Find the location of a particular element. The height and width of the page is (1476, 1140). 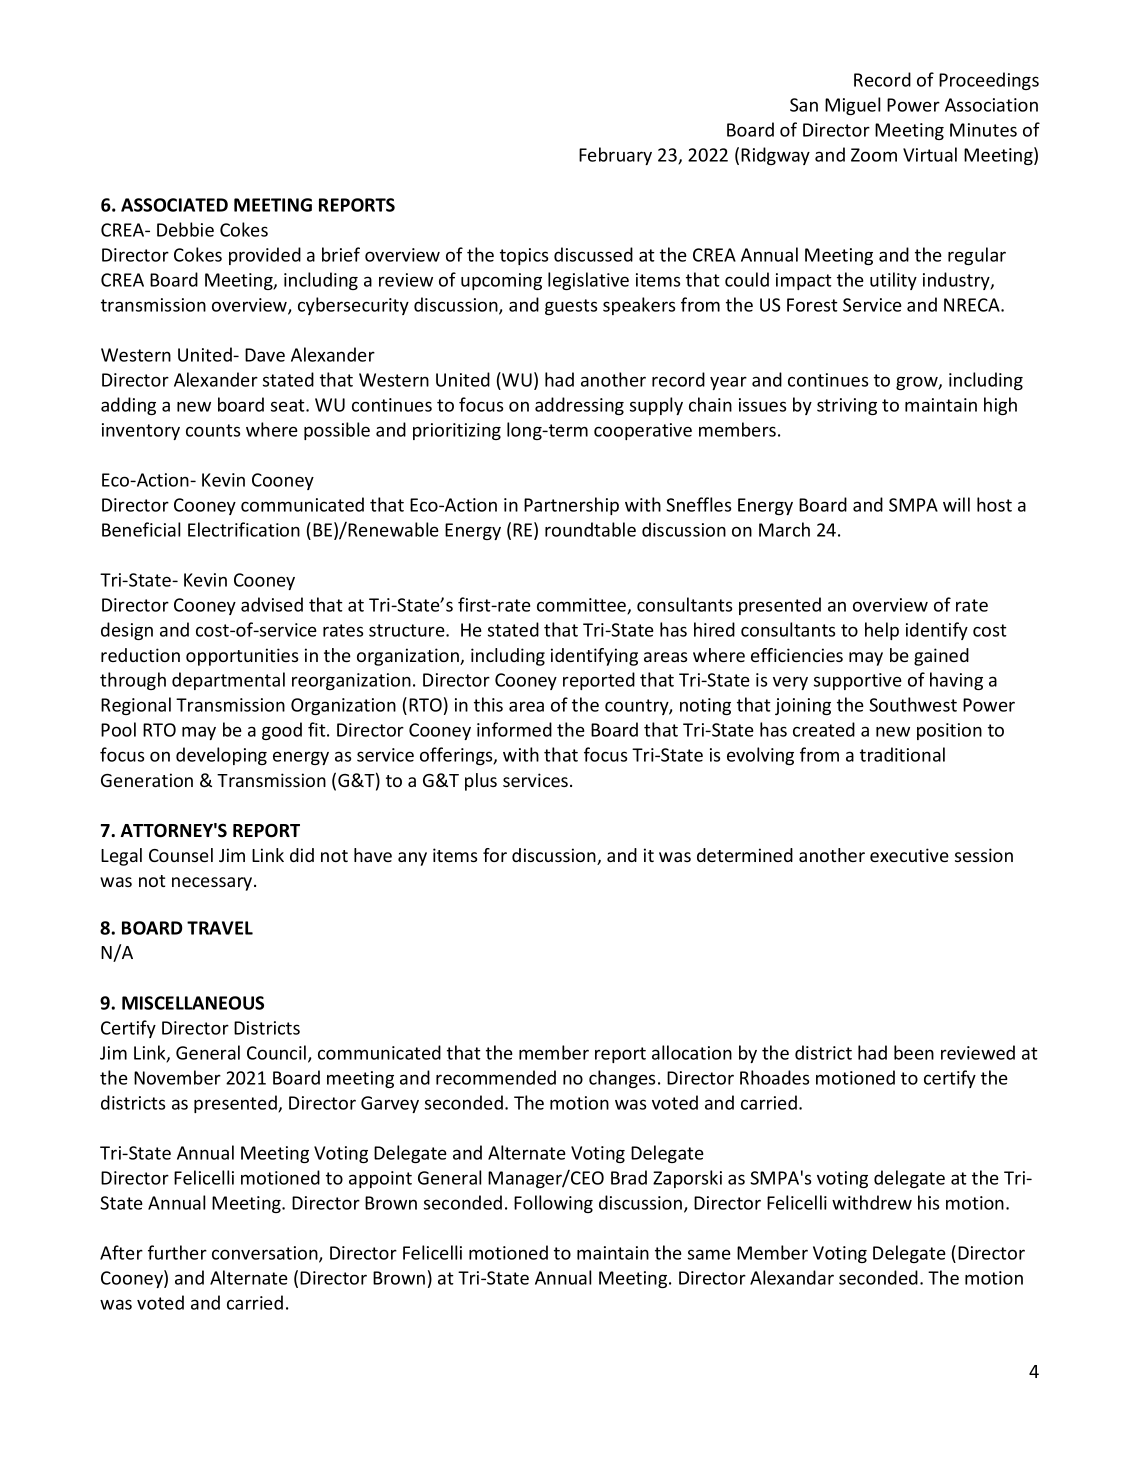

conversation is located at coordinates (266, 1254).
